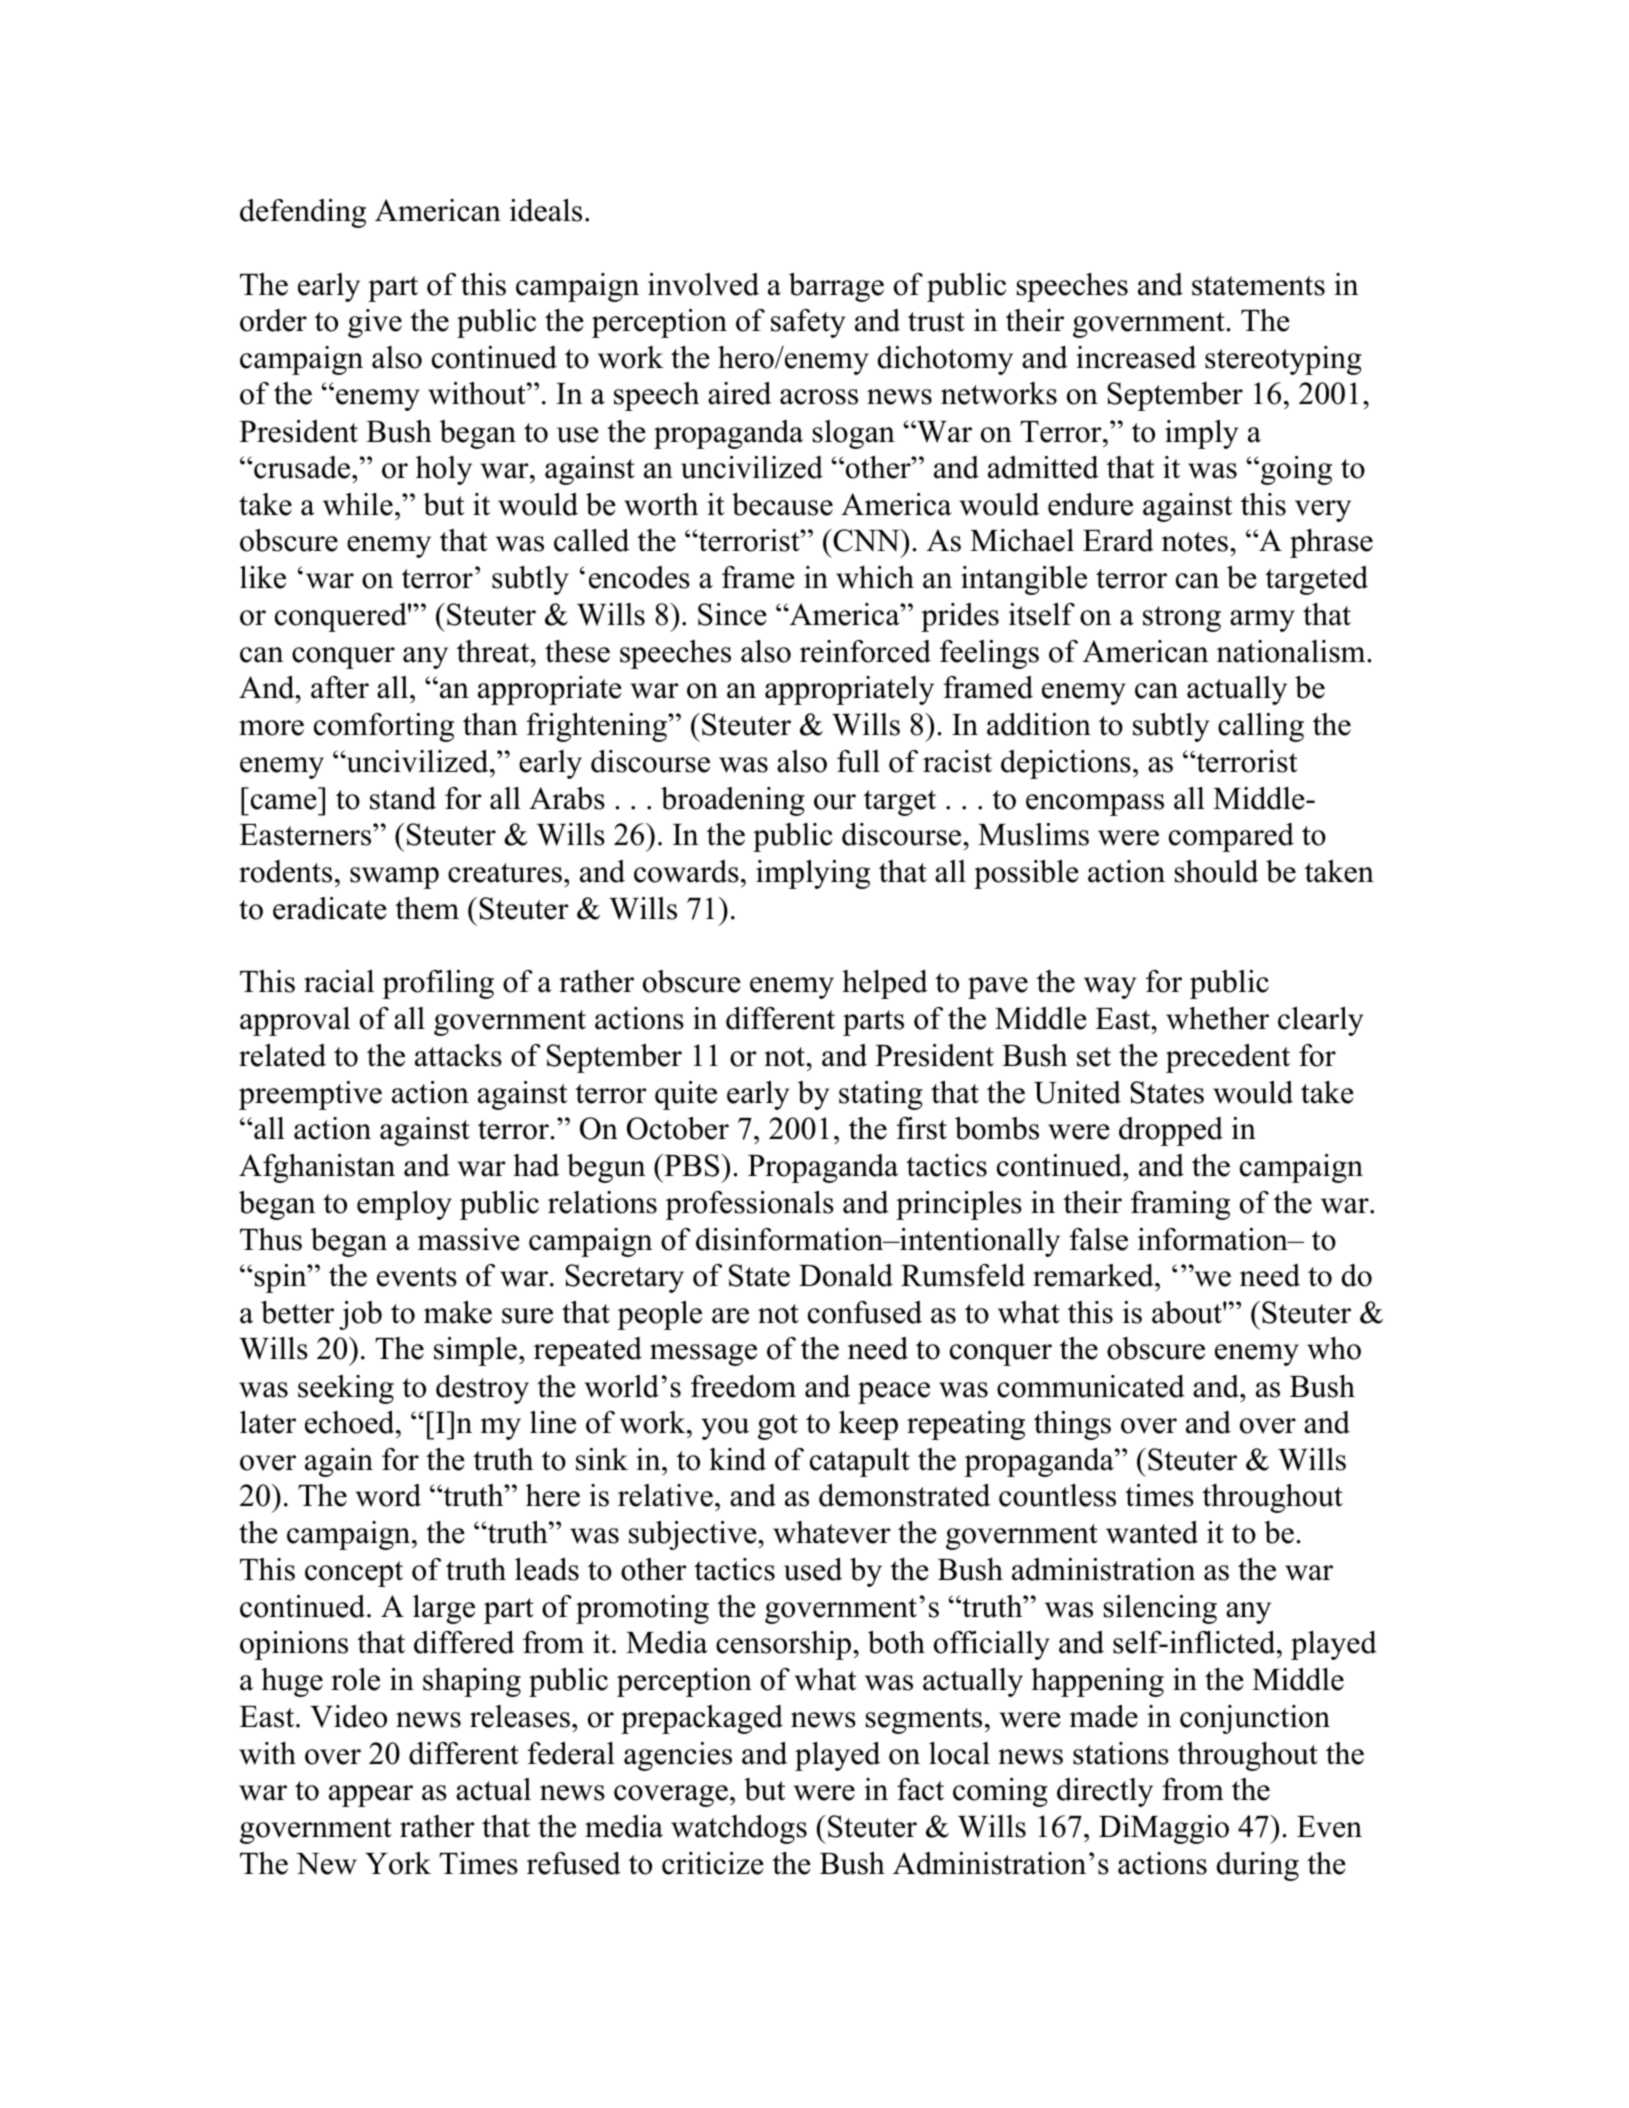 The image size is (1629, 2108). I want to click on echoed, so click(351, 1422).
